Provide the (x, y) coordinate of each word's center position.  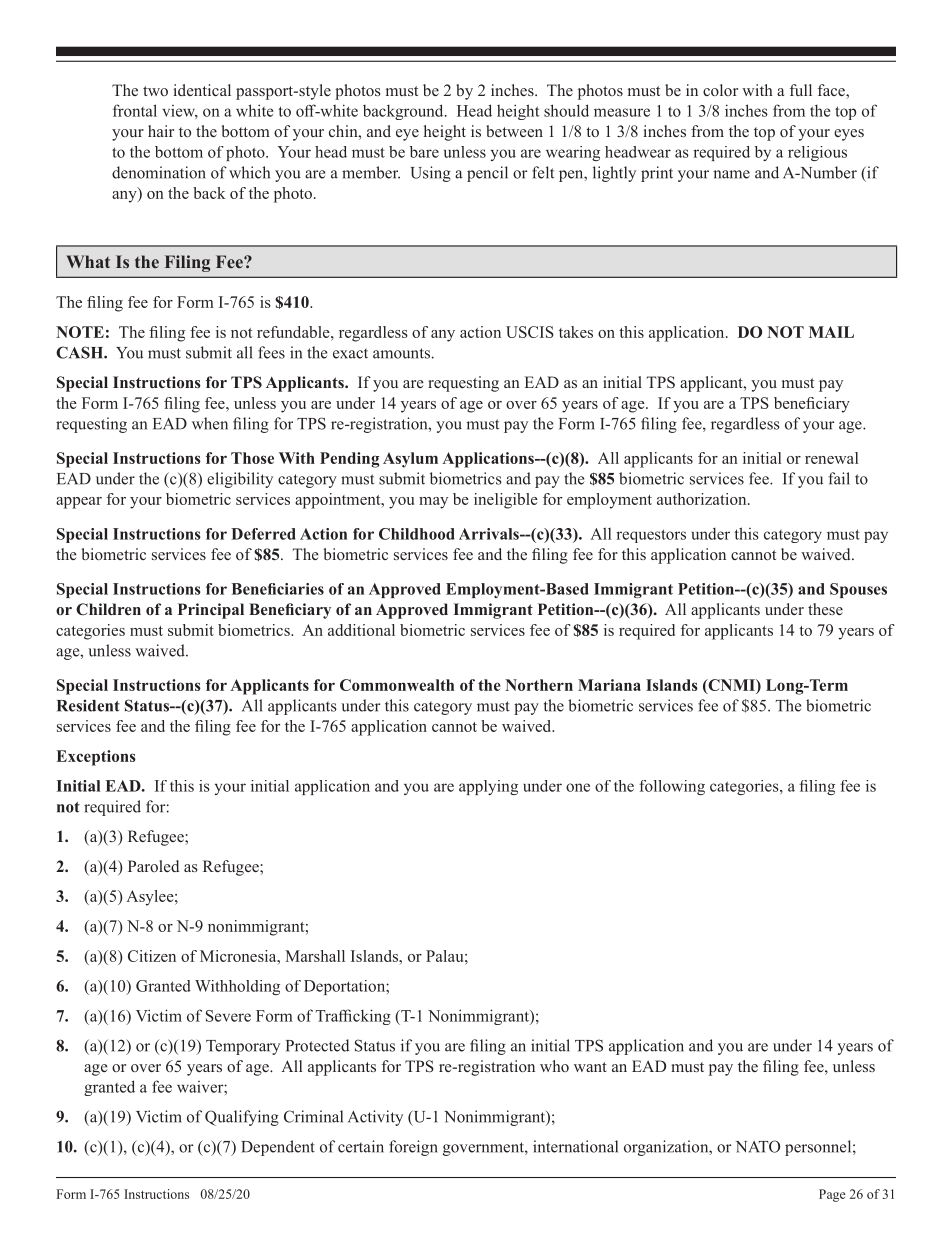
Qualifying (242, 1118)
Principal (211, 611)
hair (161, 131)
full (801, 90)
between (514, 131)
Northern (539, 685)
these (825, 609)
